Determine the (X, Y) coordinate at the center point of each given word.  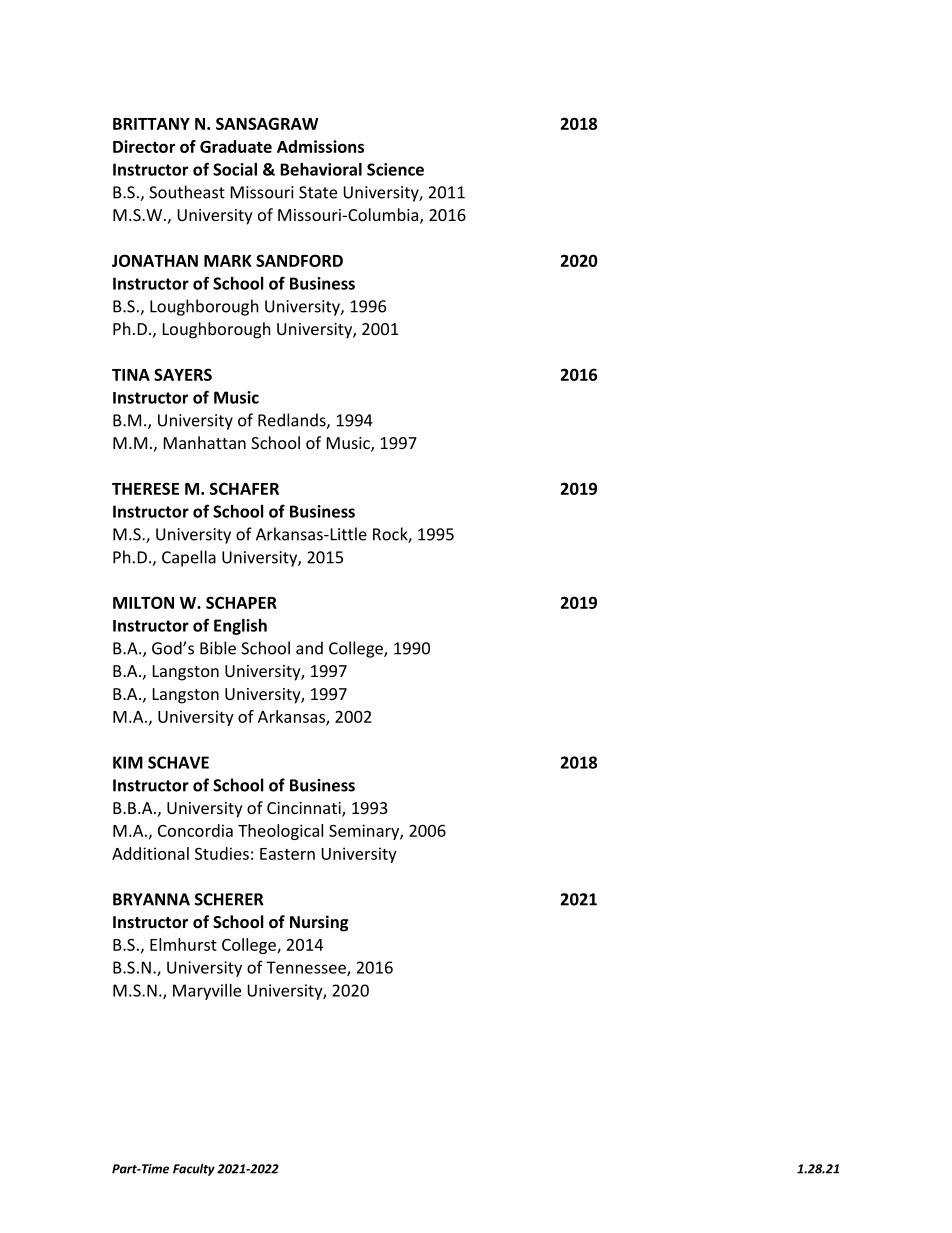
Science (395, 169)
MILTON (143, 602)
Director (144, 146)
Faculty (194, 1169)
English (240, 627)
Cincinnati (305, 809)
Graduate (236, 146)
